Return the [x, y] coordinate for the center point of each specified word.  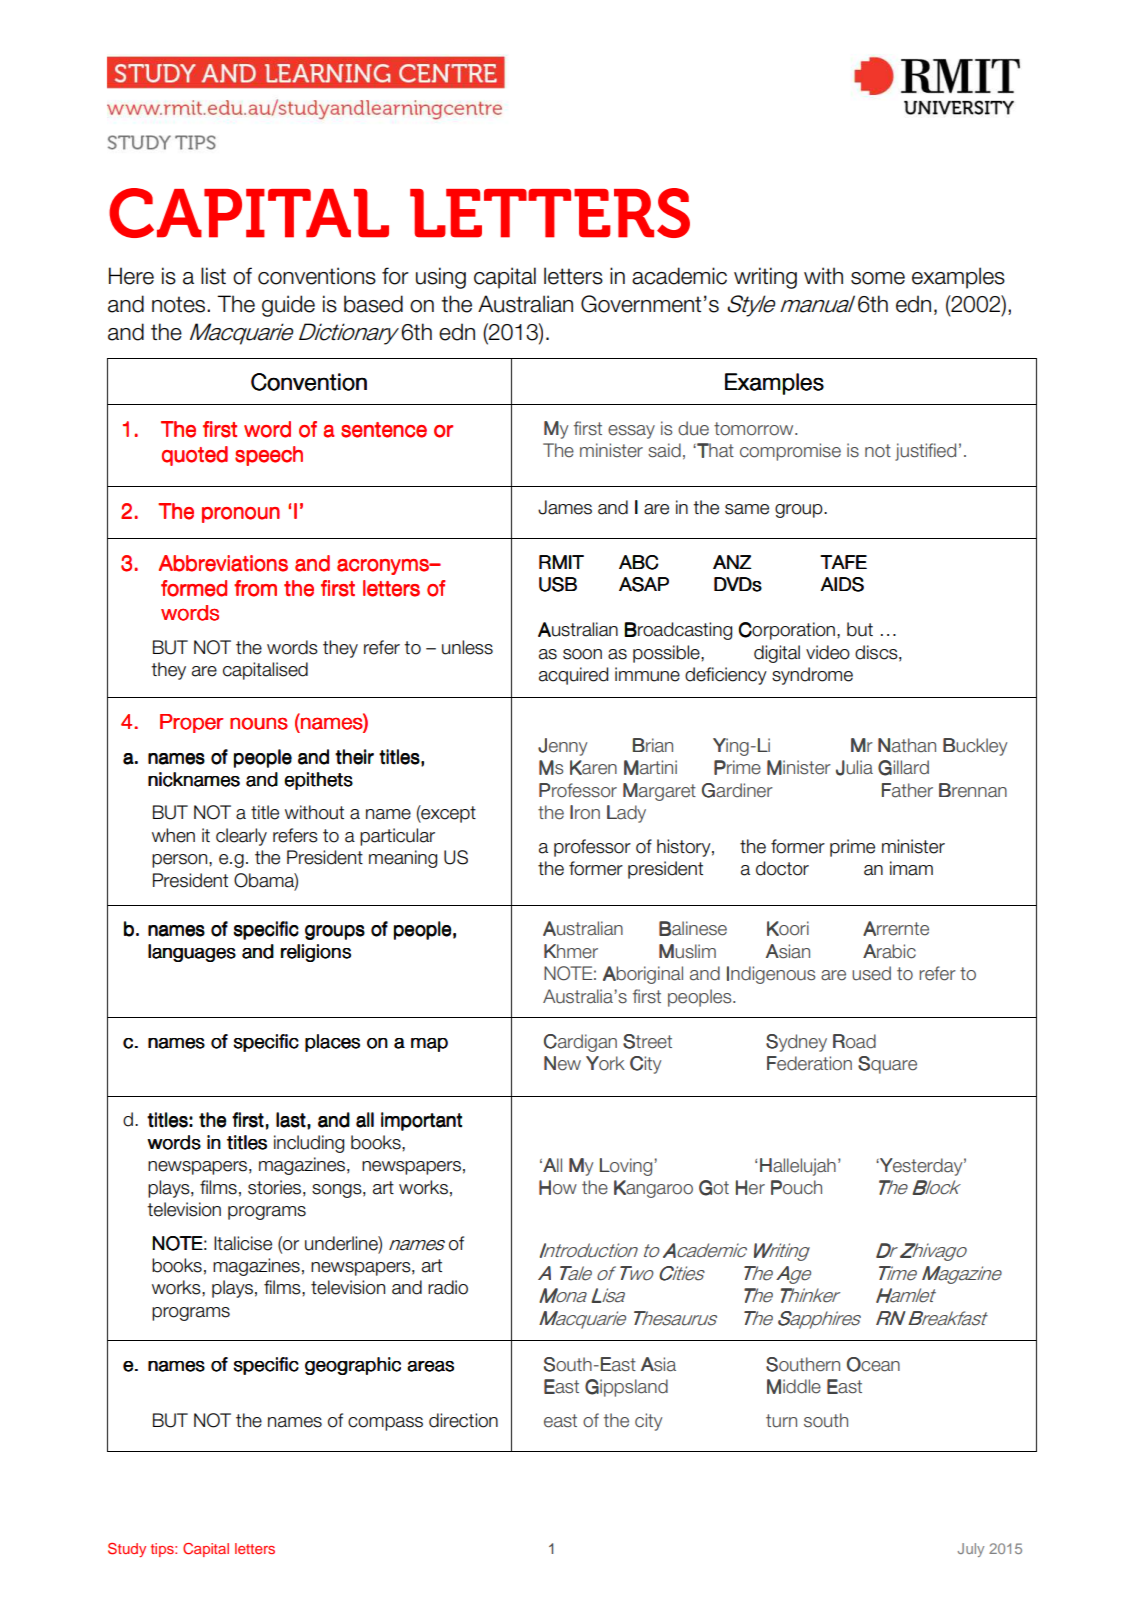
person [181, 861]
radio [448, 1287]
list [213, 276]
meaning [403, 859]
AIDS [842, 584]
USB [558, 584]
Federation [809, 1063]
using [441, 278]
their [354, 757]
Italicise [243, 1243]
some [878, 278]
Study [127, 1550]
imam [911, 868]
